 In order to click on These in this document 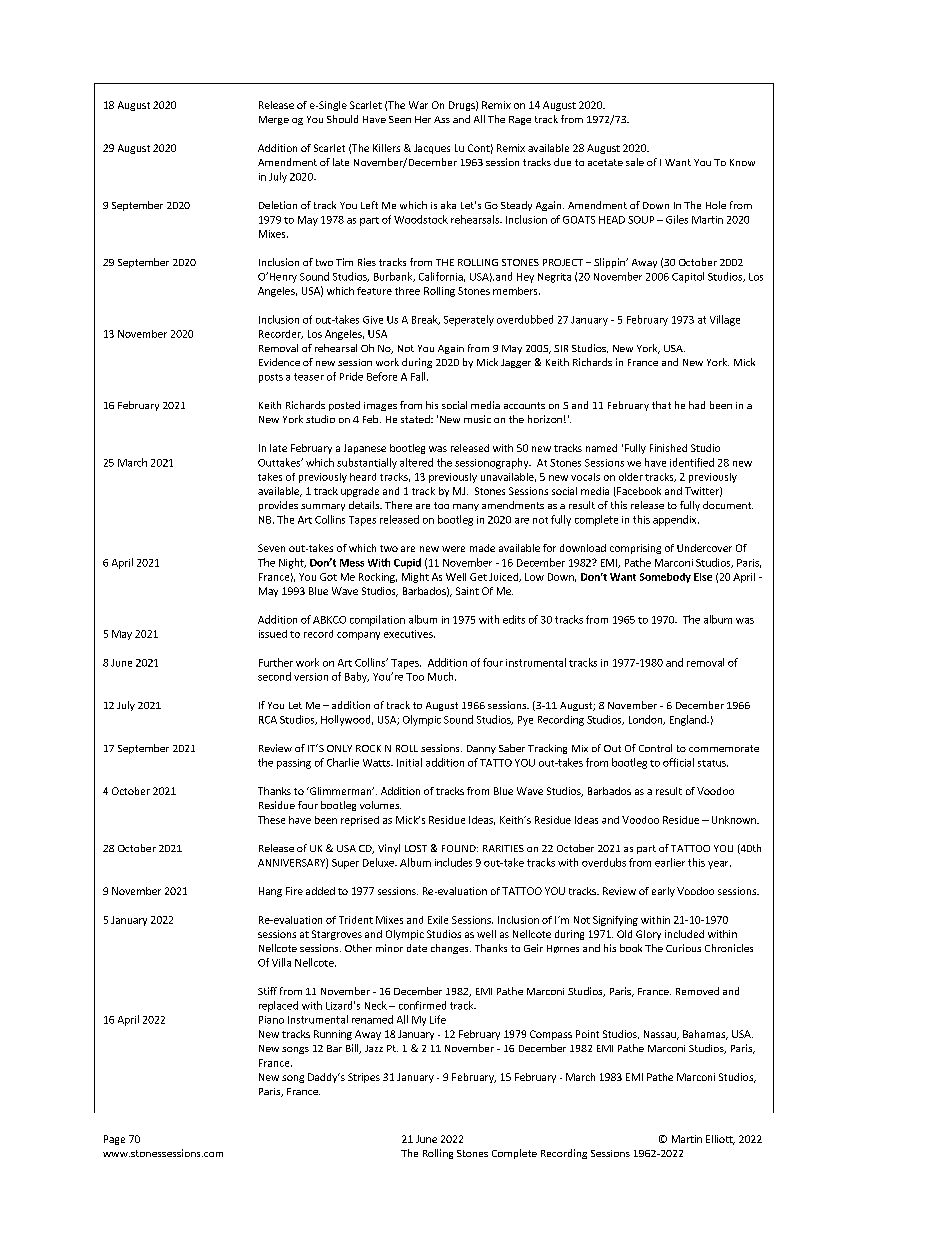, I will do `click(271, 820)`.
